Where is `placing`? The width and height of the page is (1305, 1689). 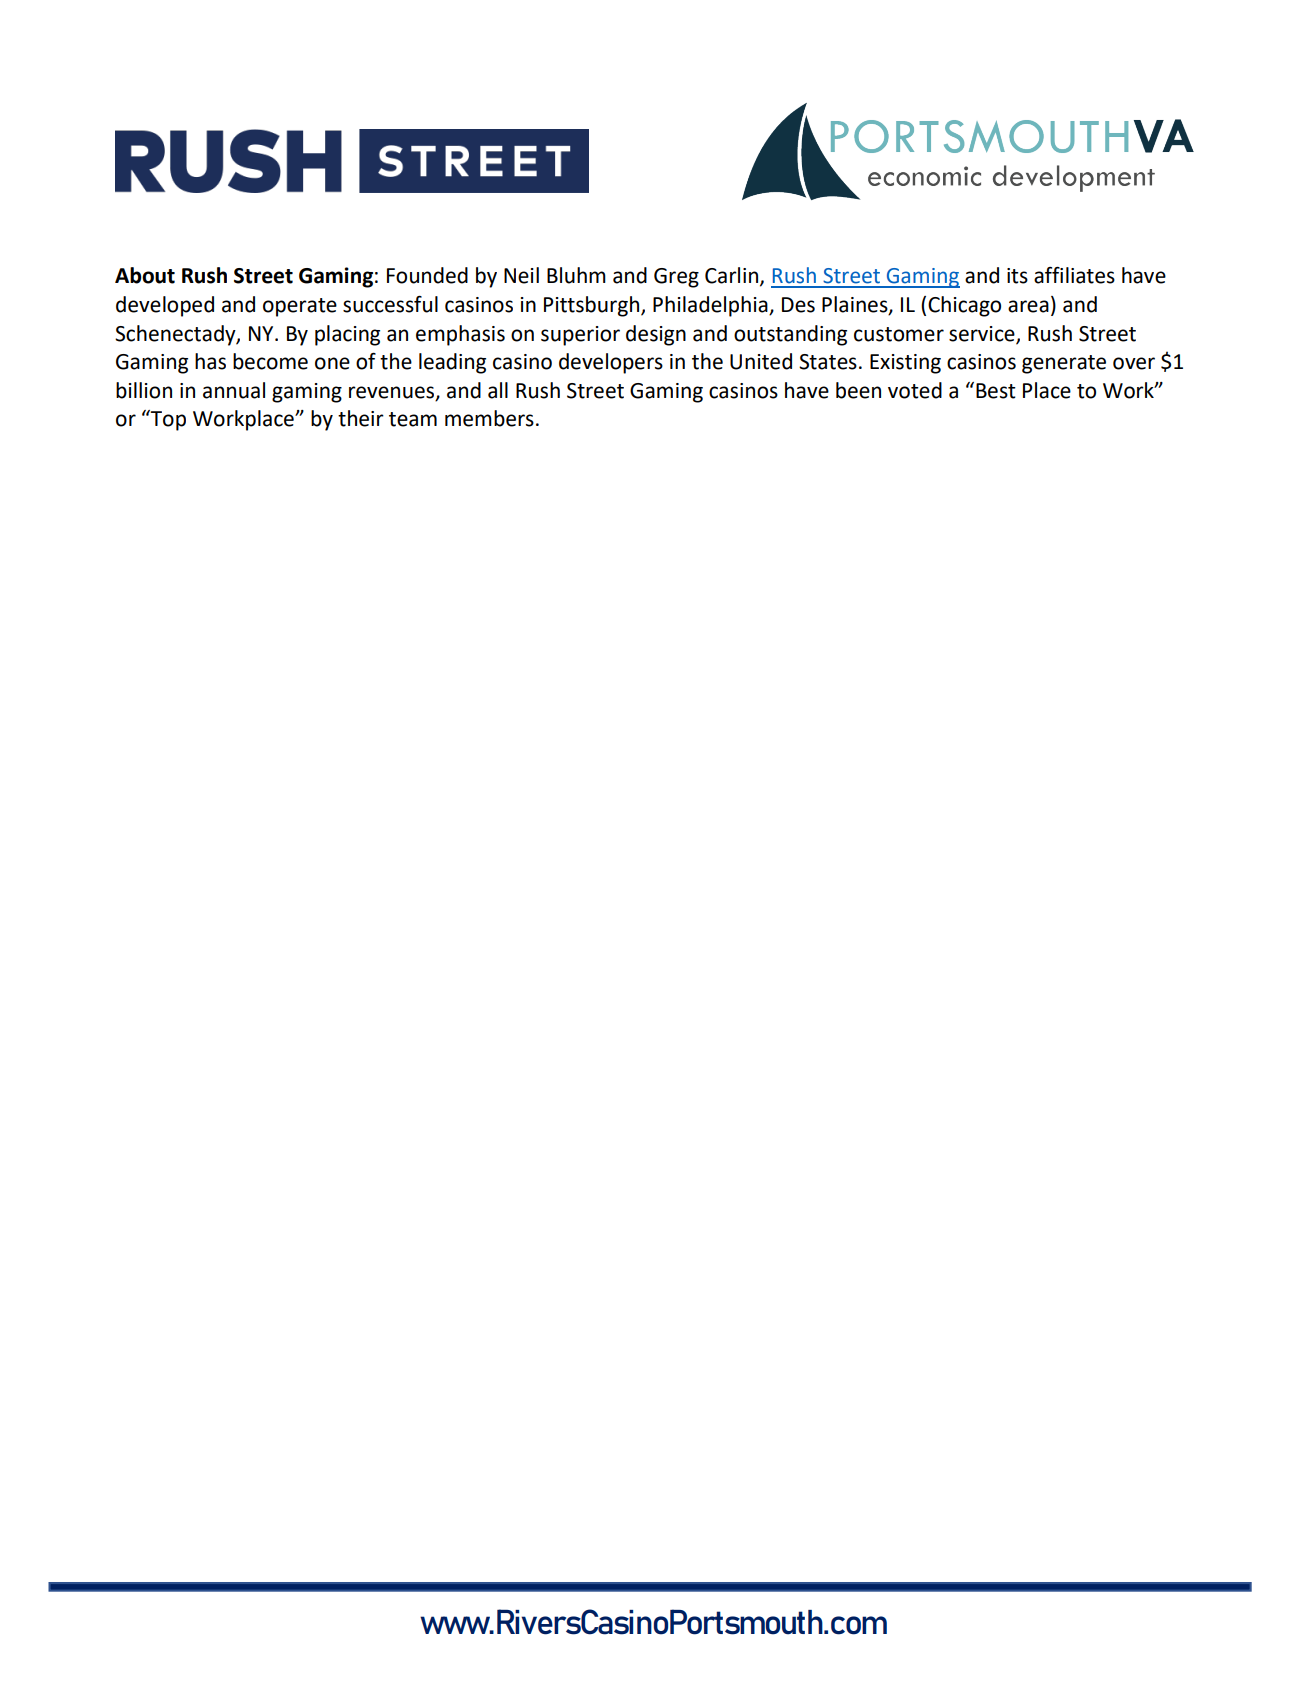 placing is located at coordinates (347, 335).
